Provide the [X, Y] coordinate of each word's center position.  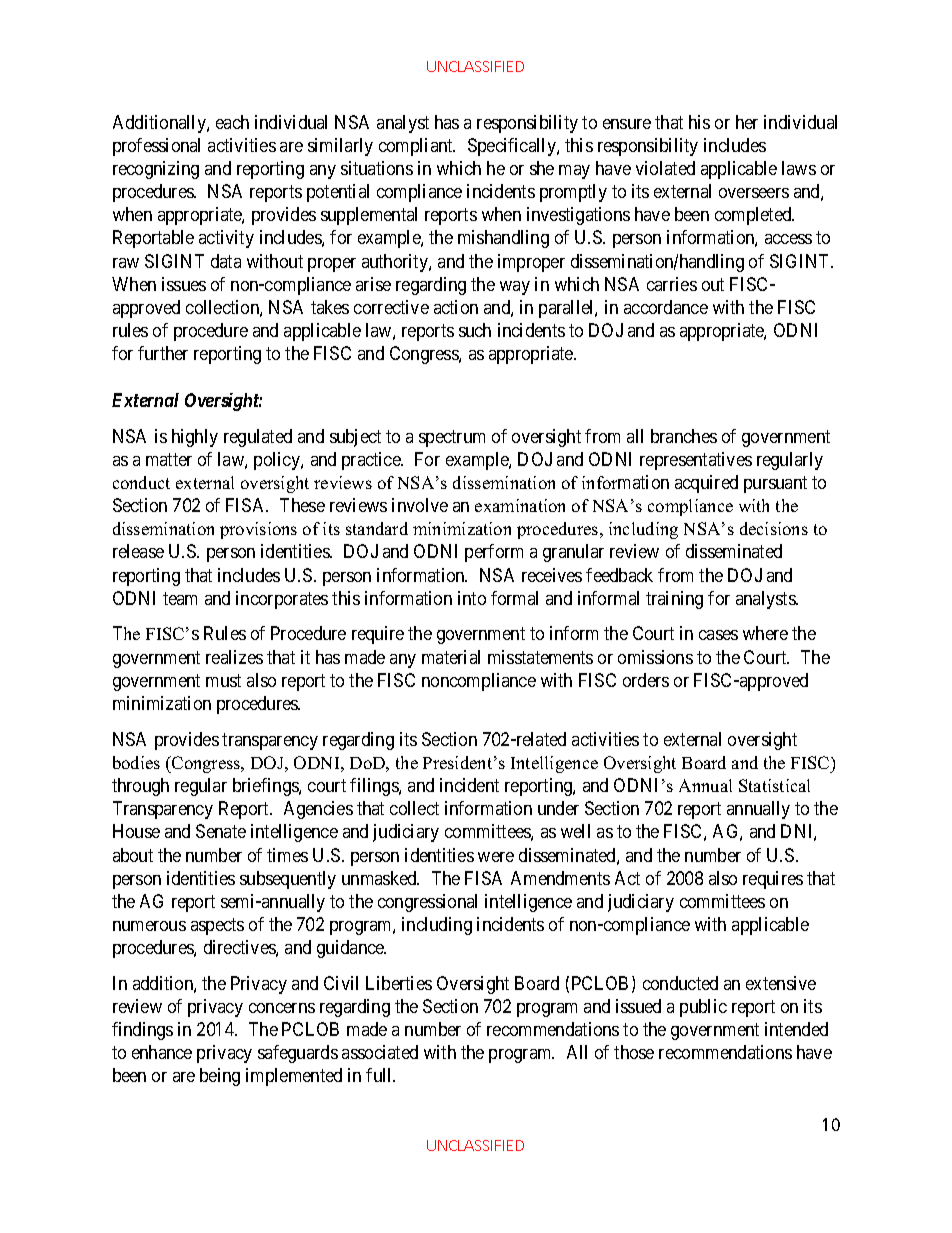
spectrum [452, 438]
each [232, 122]
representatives [696, 461]
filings [375, 787]
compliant [417, 147]
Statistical [774, 785]
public [703, 1008]
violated [665, 168]
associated [380, 1052]
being [220, 1077]
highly [195, 438]
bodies [136, 762]
